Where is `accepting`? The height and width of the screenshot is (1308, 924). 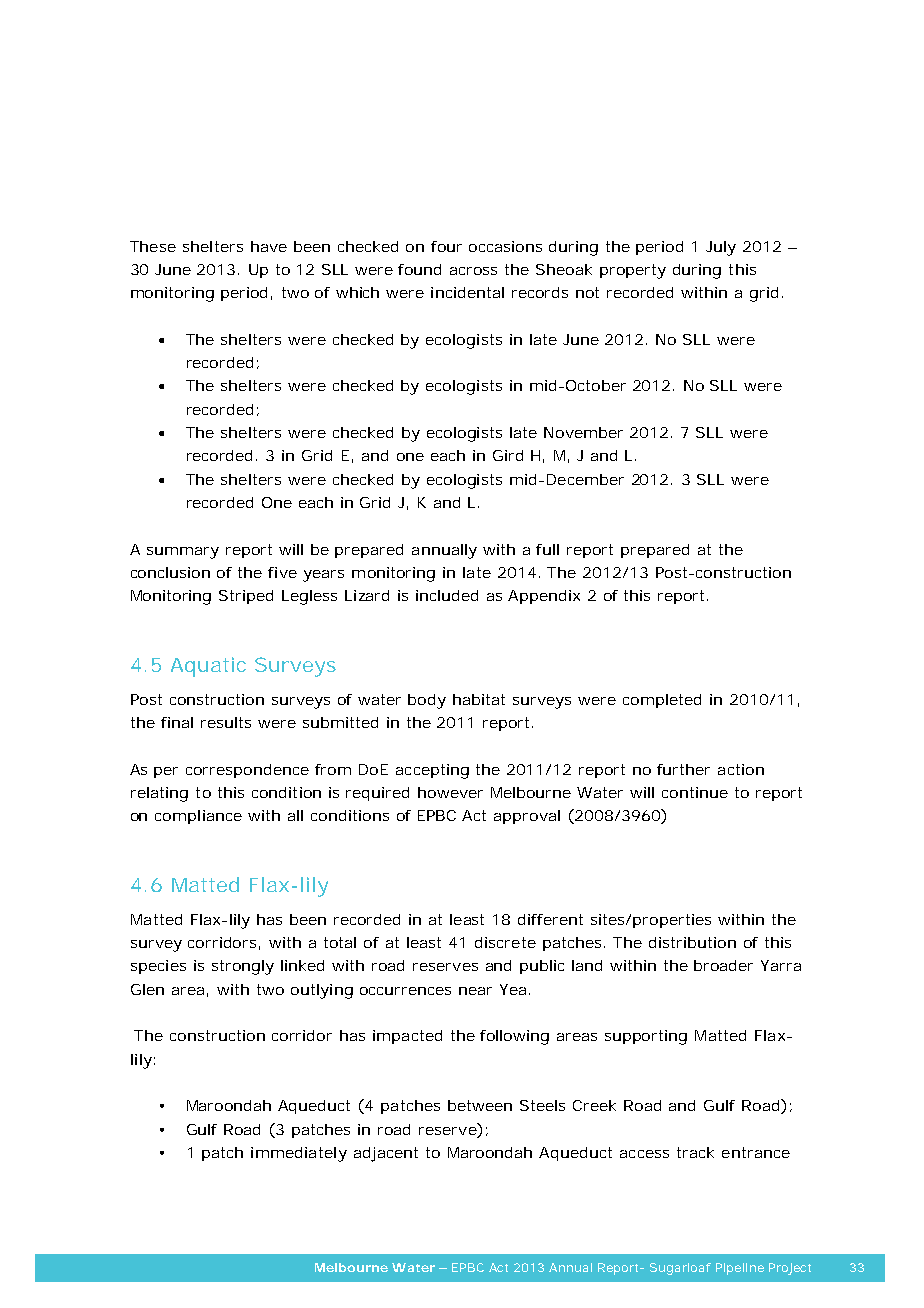 accepting is located at coordinates (432, 771).
